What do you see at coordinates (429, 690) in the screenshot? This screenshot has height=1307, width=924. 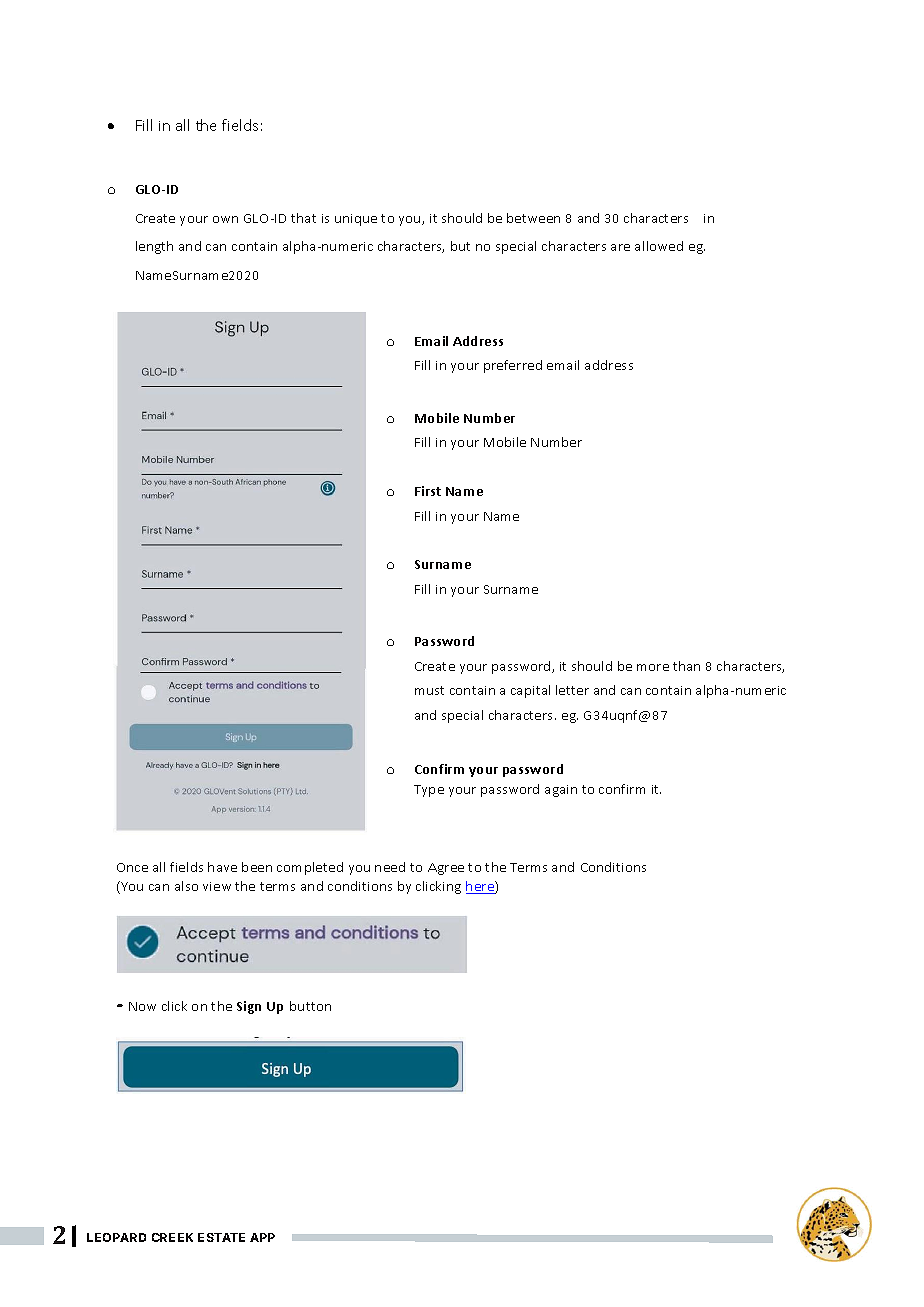 I see `must` at bounding box center [429, 690].
